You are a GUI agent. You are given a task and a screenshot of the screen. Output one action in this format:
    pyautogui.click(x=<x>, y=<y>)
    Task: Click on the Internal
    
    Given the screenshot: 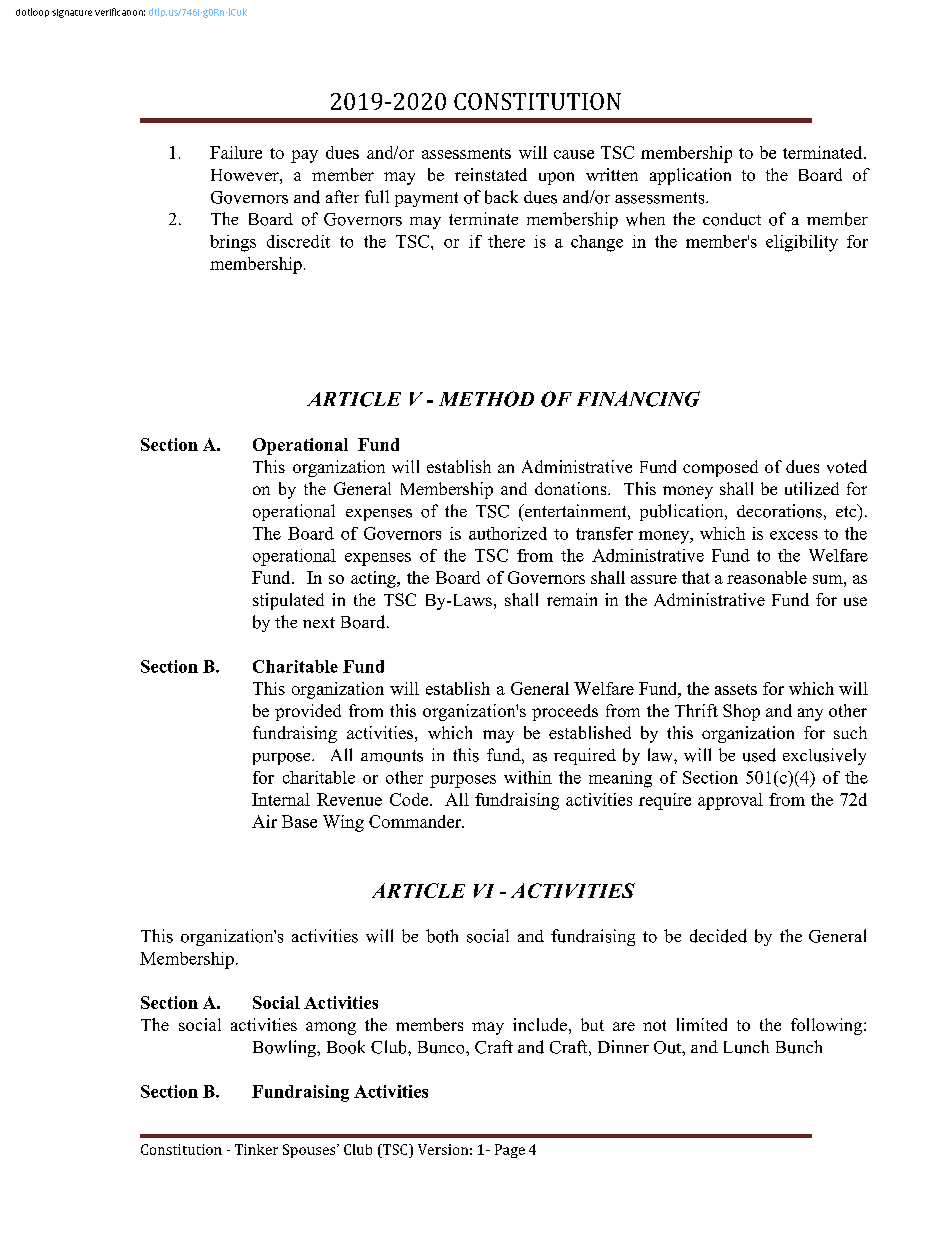 What is the action you would take?
    pyautogui.click(x=281, y=799)
